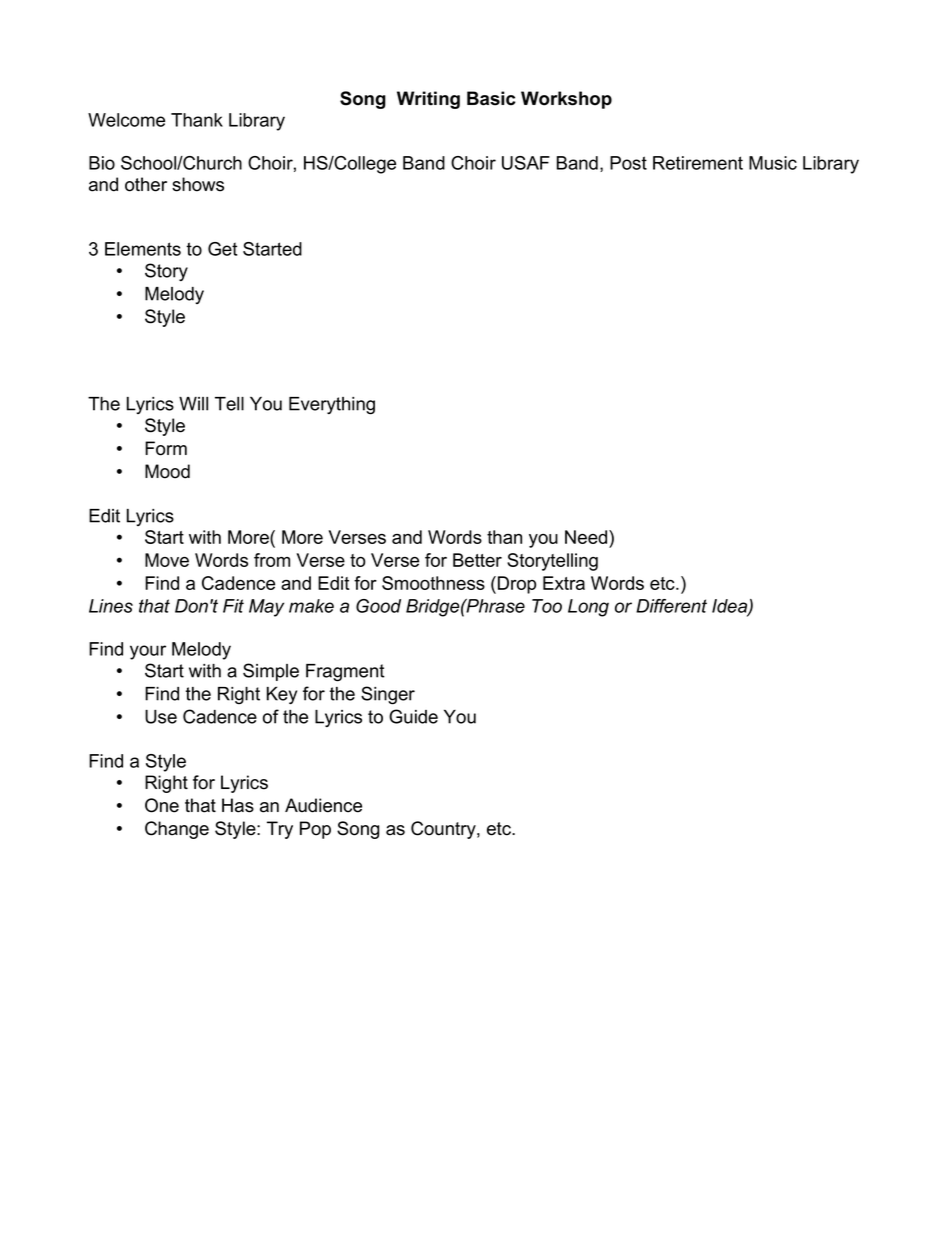  What do you see at coordinates (148, 652) in the screenshot?
I see `your` at bounding box center [148, 652].
